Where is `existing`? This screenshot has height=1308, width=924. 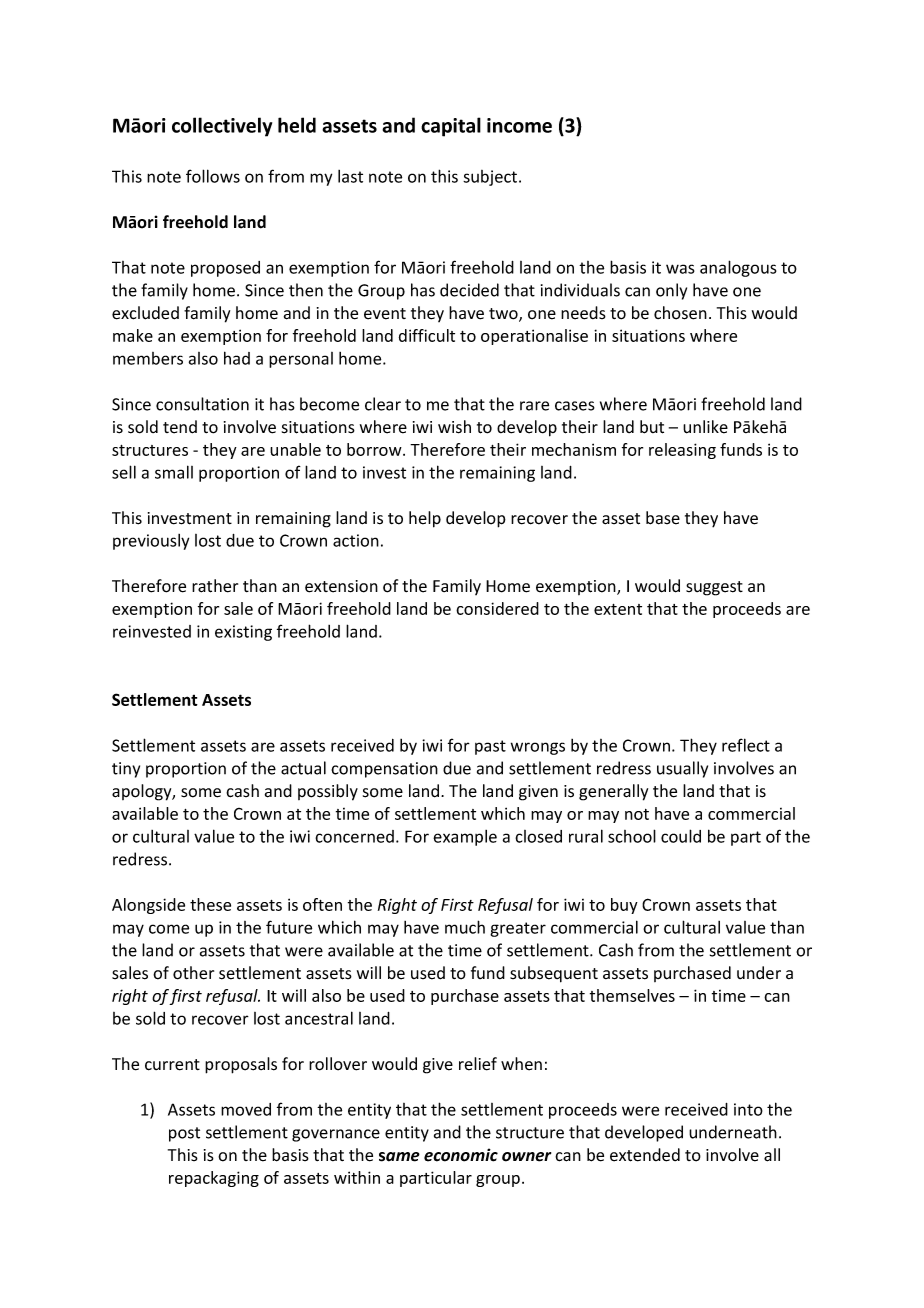
existing is located at coordinates (243, 633).
